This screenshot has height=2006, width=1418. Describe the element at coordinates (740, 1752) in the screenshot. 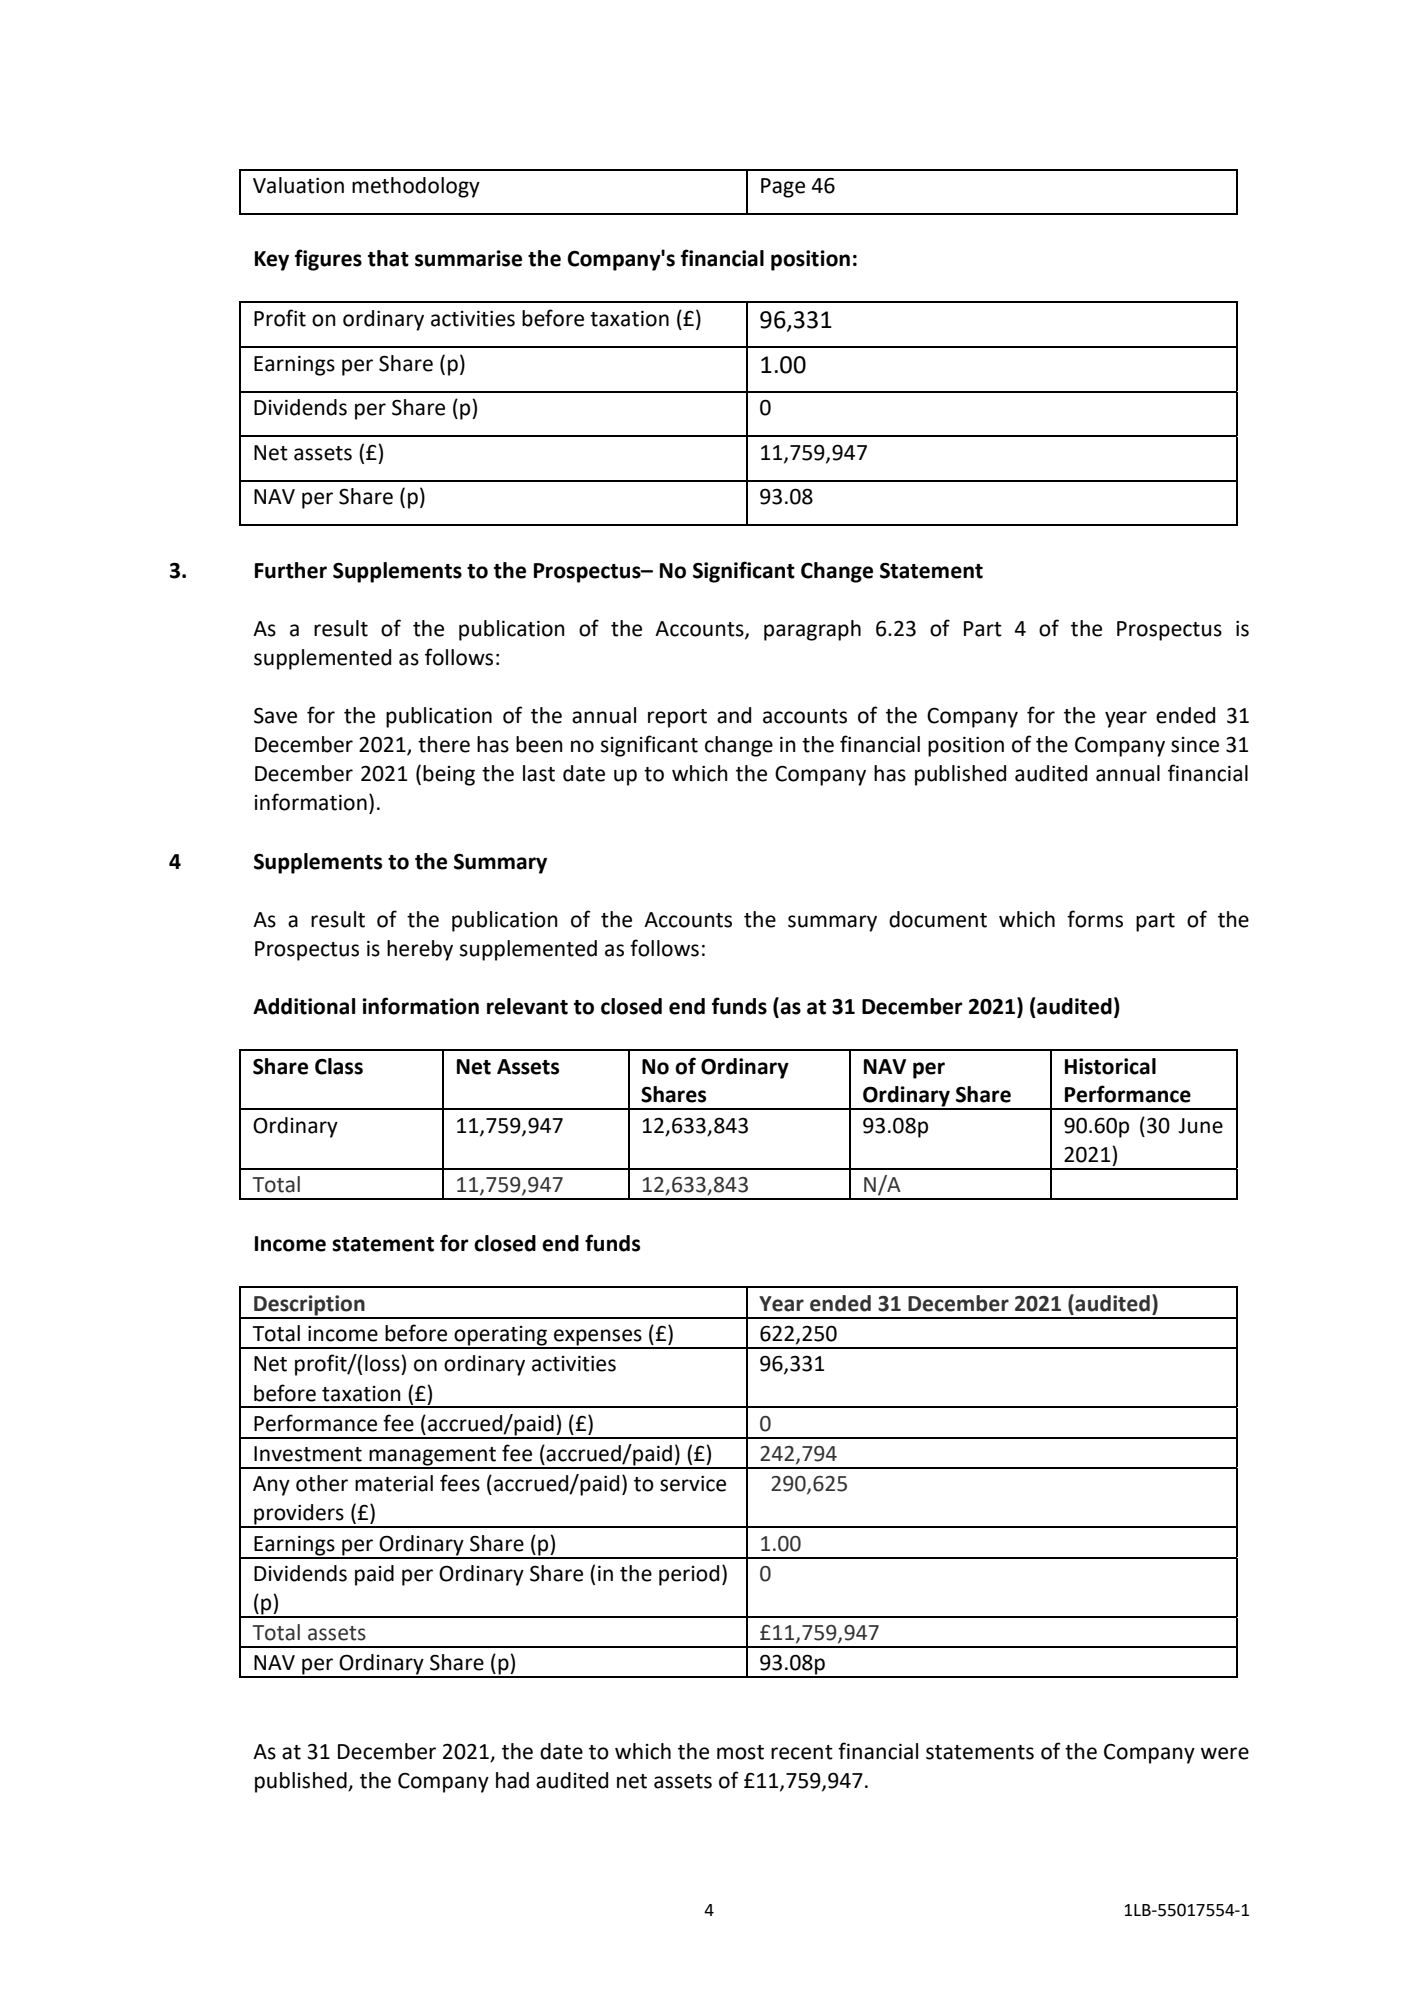

I see `most` at that location.
